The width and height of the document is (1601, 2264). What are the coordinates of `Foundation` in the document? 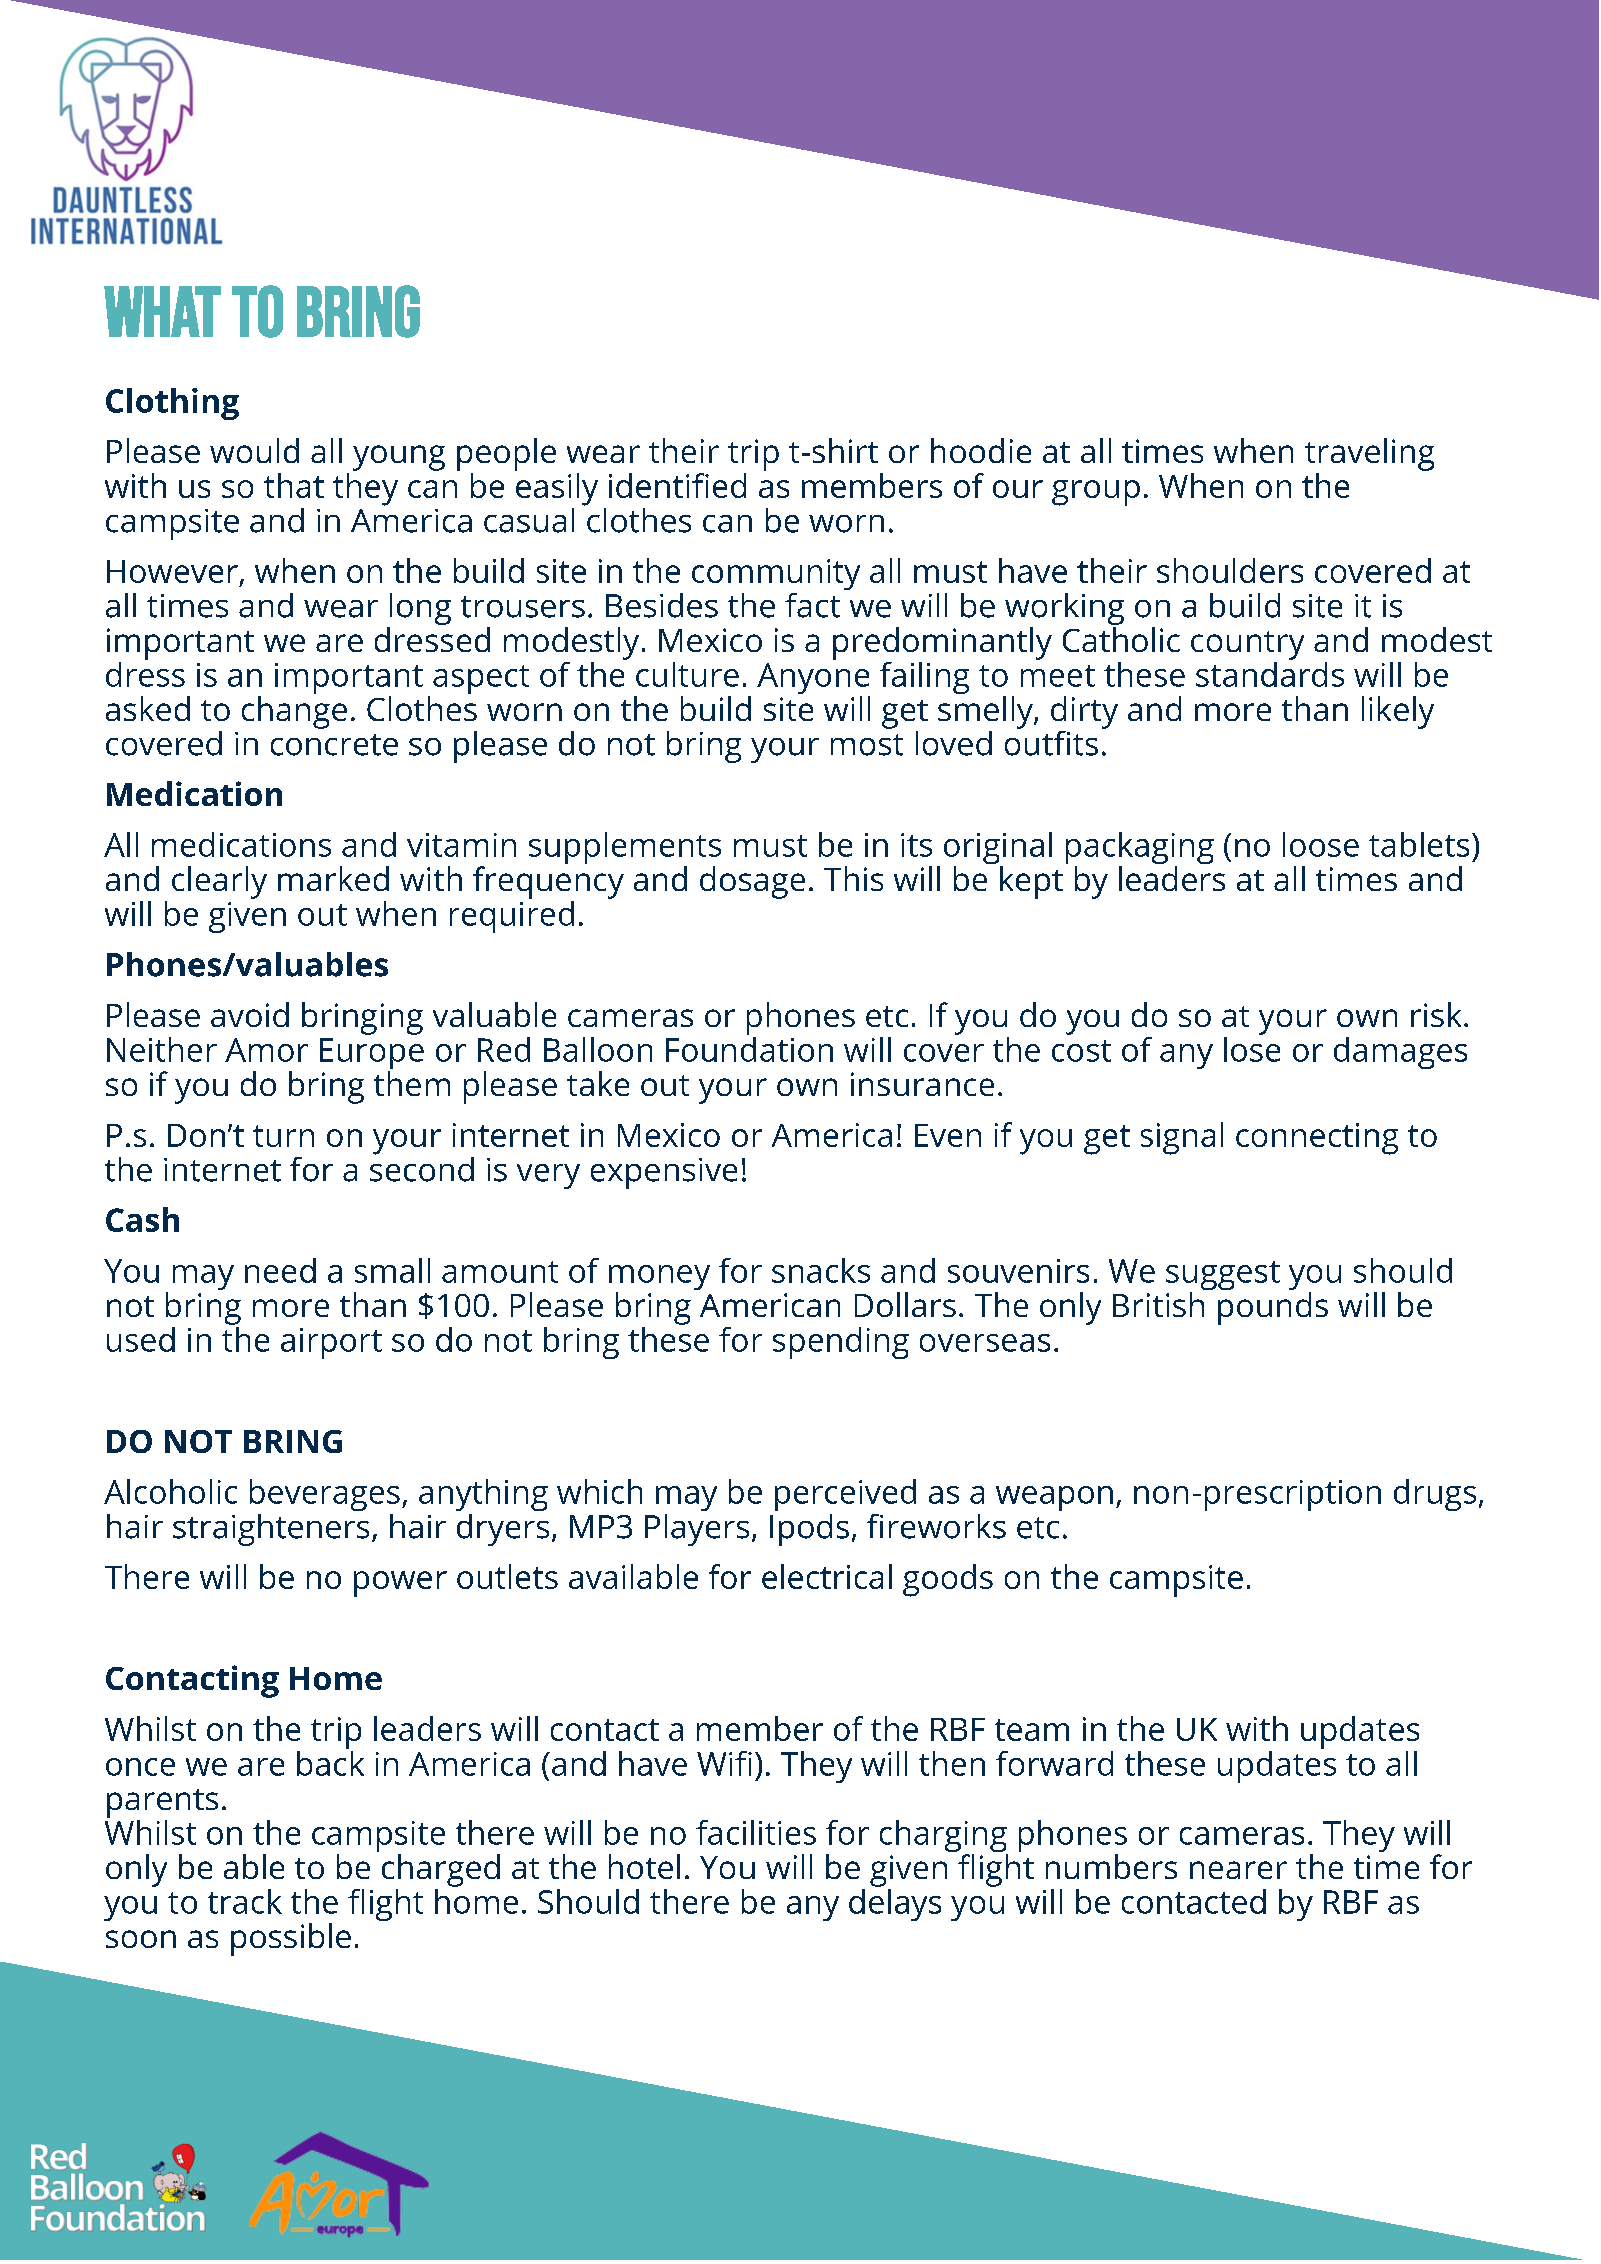 It's located at (749, 1048).
